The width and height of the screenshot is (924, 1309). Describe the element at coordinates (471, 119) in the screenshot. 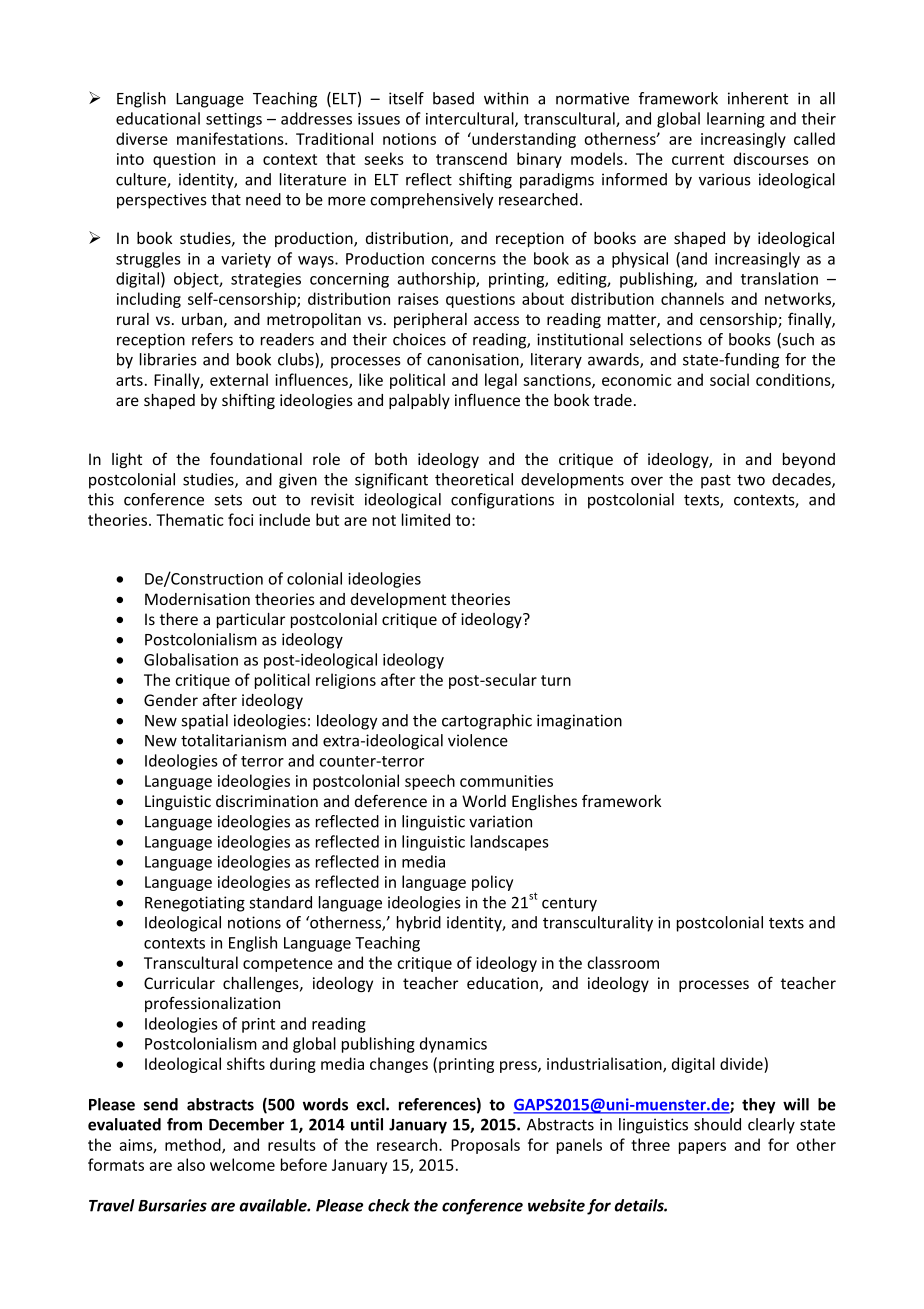

I see `intercultural` at that location.
